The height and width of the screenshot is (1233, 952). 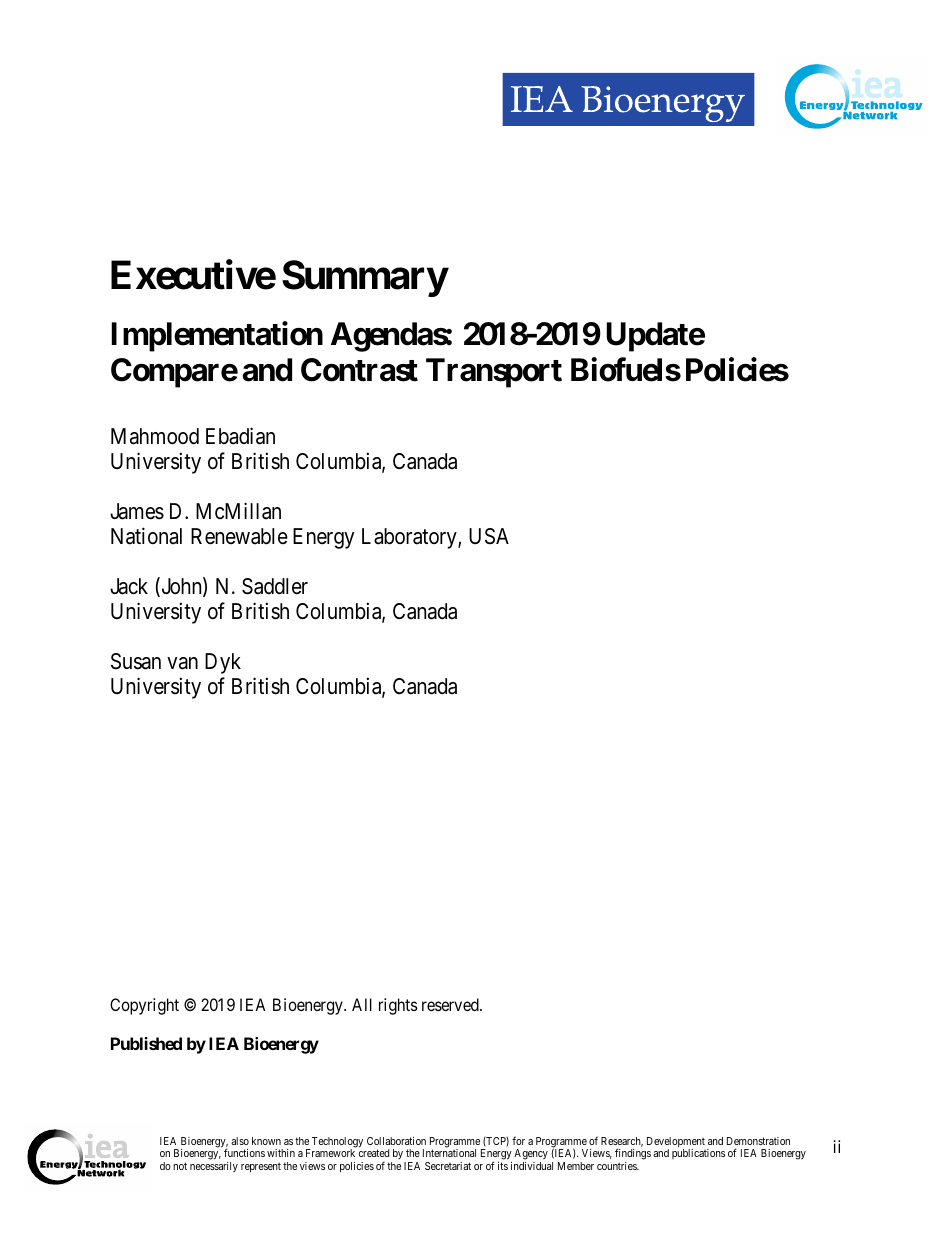 What do you see at coordinates (223, 663) in the screenshot?
I see `Dyk` at bounding box center [223, 663].
